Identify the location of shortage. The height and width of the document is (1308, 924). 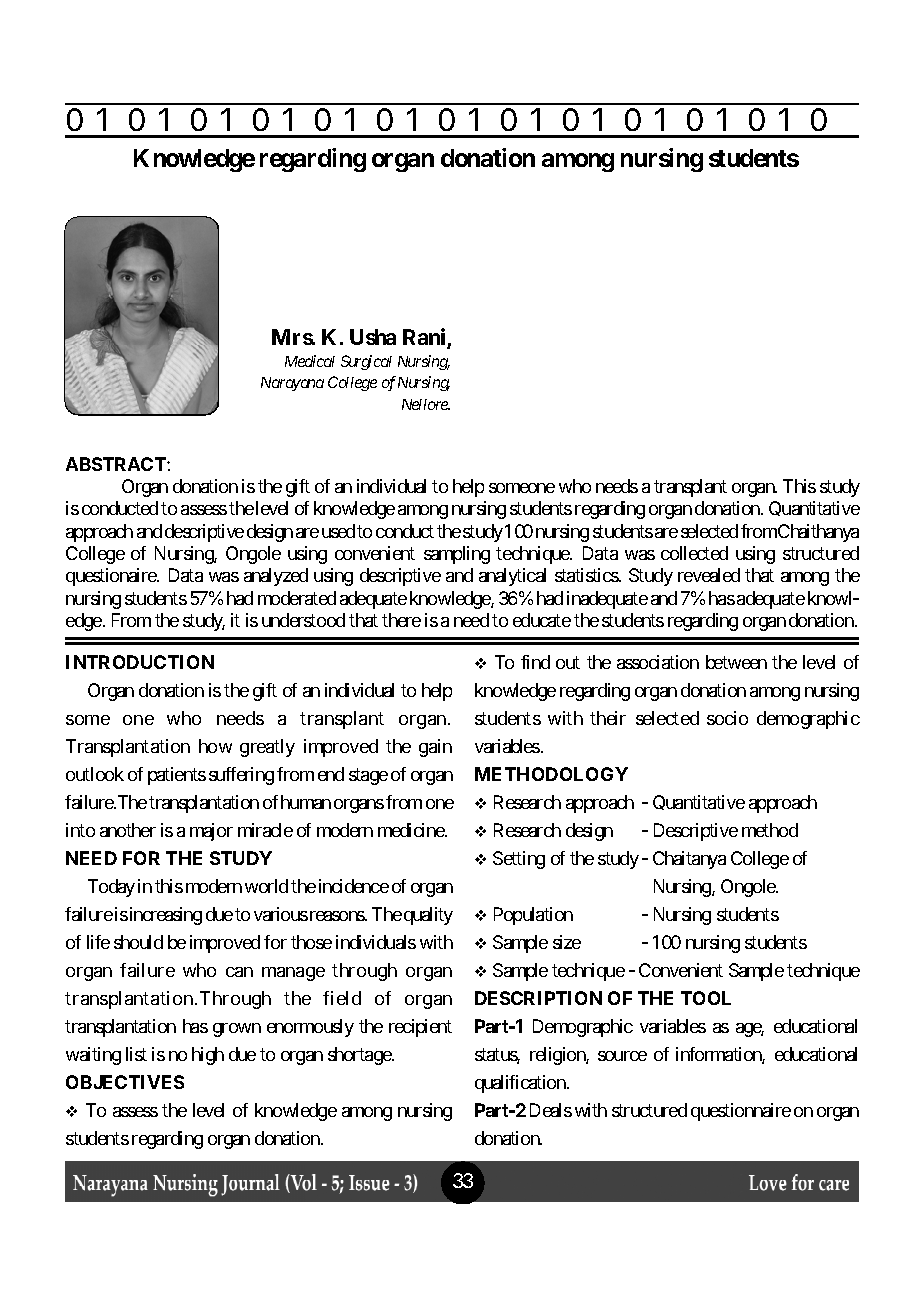
(360, 1056).
